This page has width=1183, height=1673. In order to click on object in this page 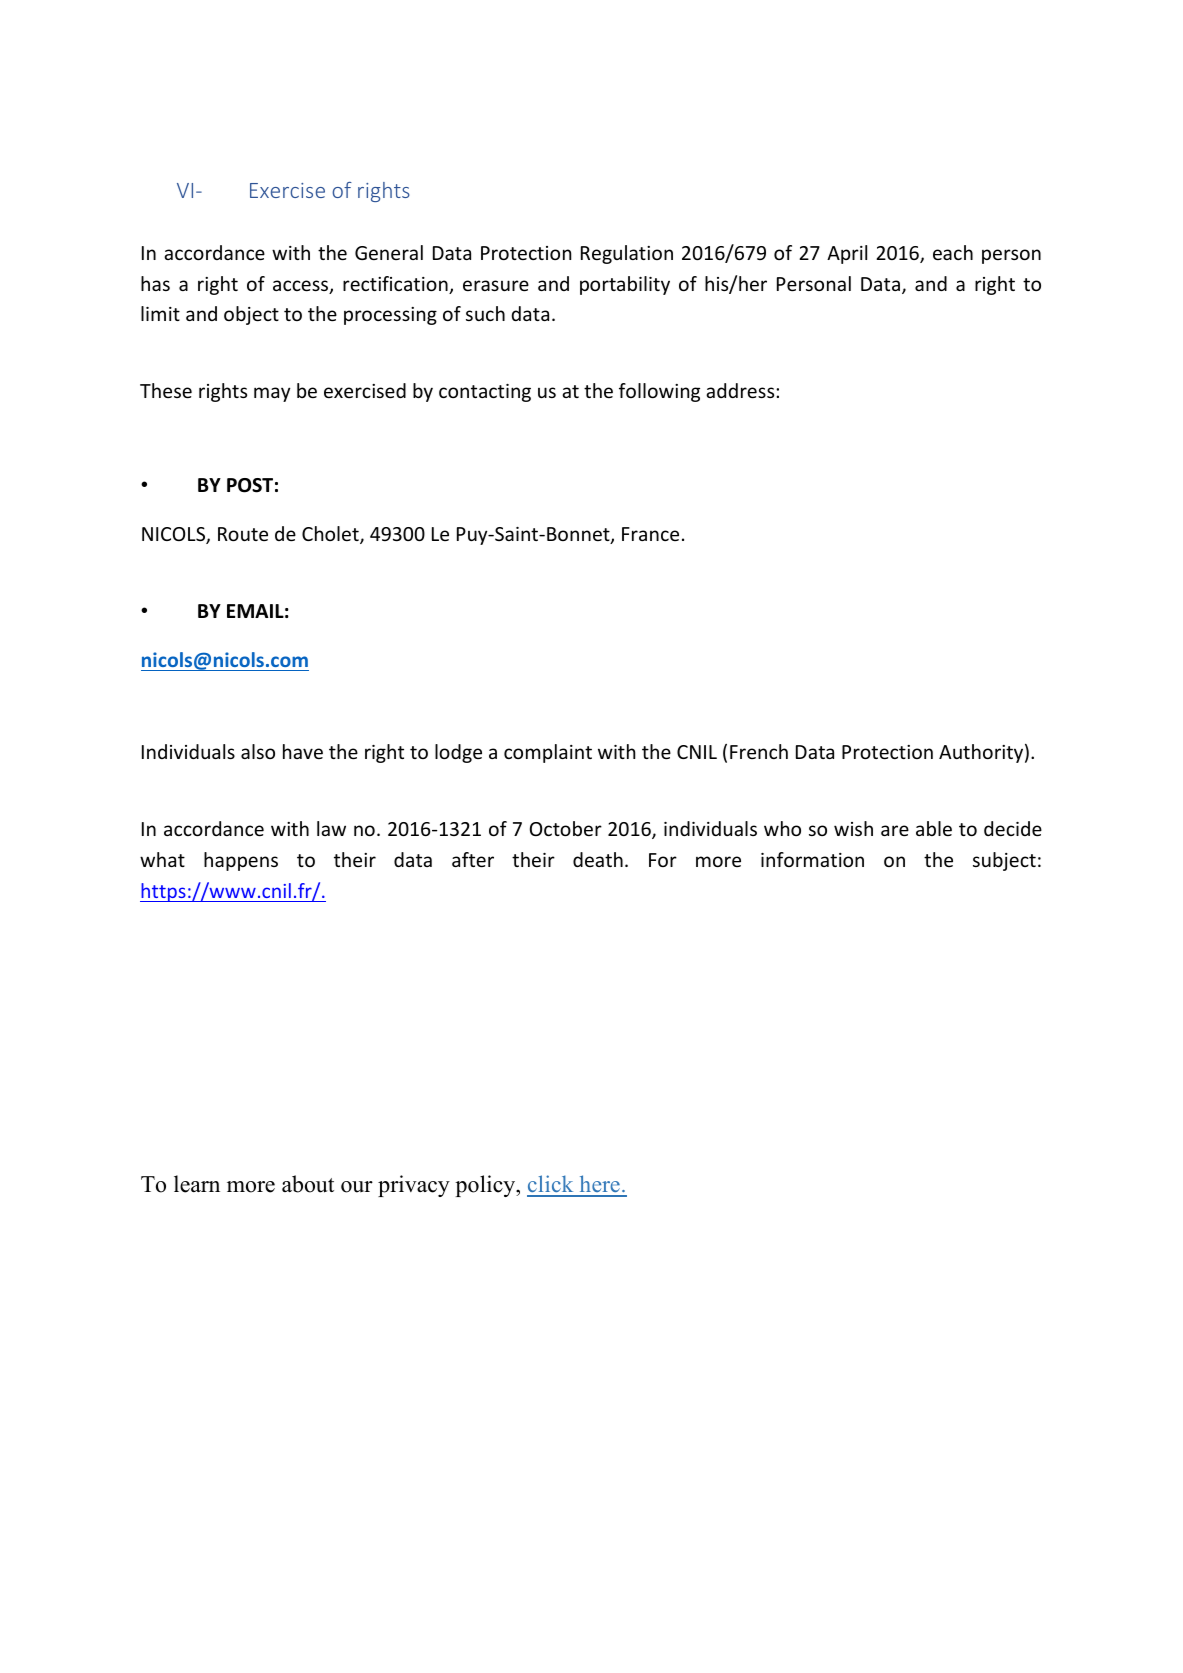, I will do `click(251, 315)`.
